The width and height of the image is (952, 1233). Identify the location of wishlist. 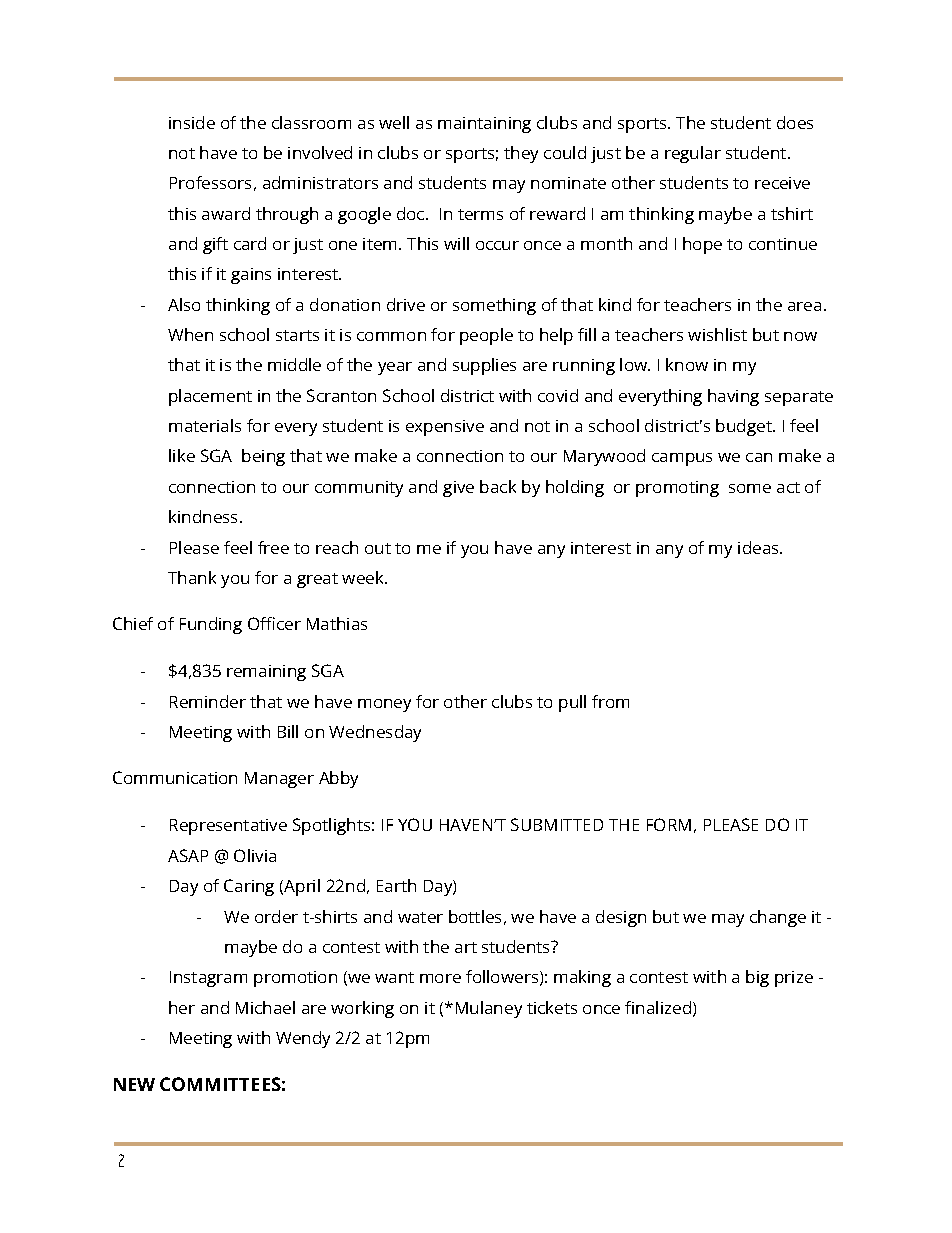
(717, 334).
